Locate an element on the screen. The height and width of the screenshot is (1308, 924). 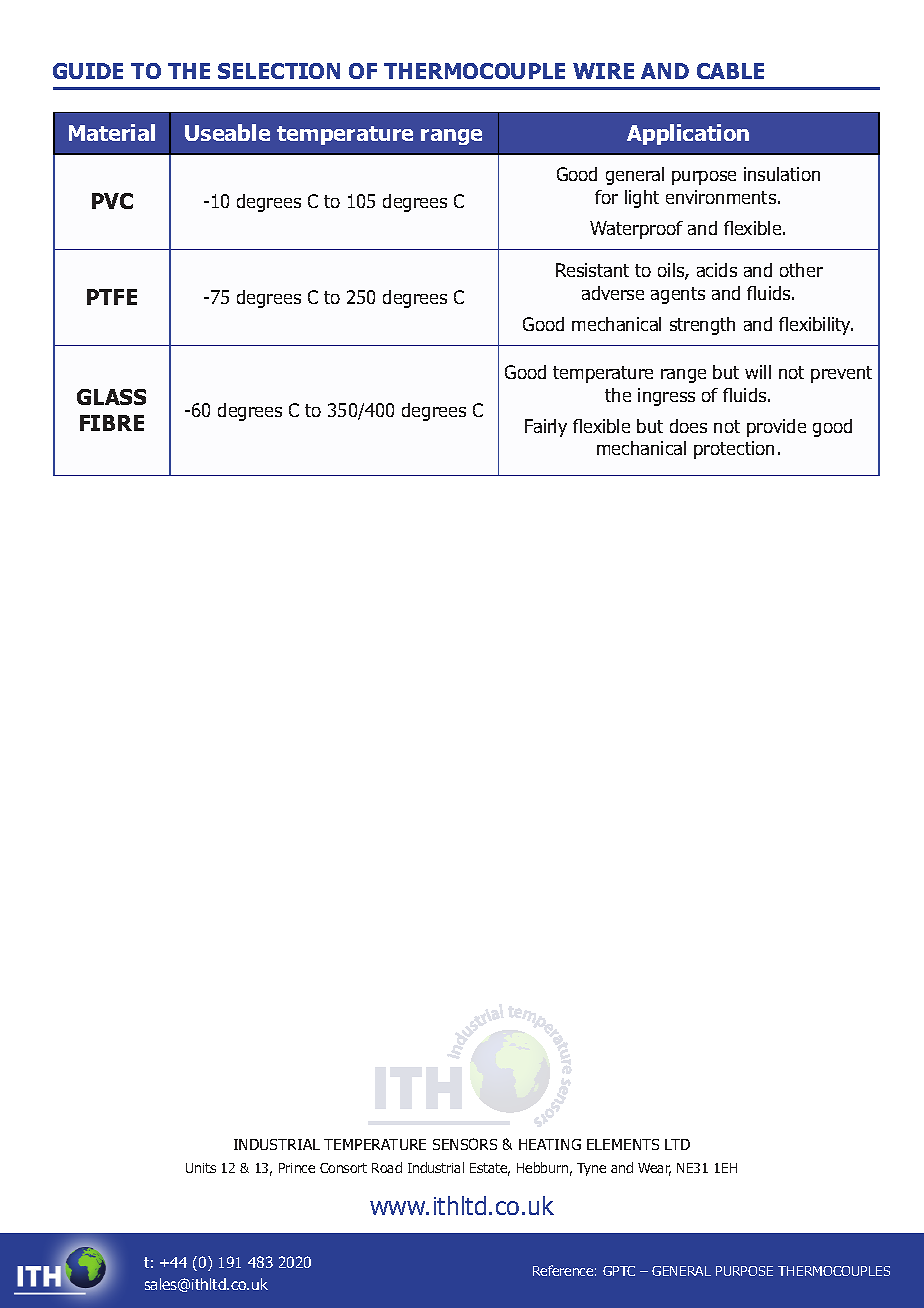
CABLE is located at coordinates (730, 71).
